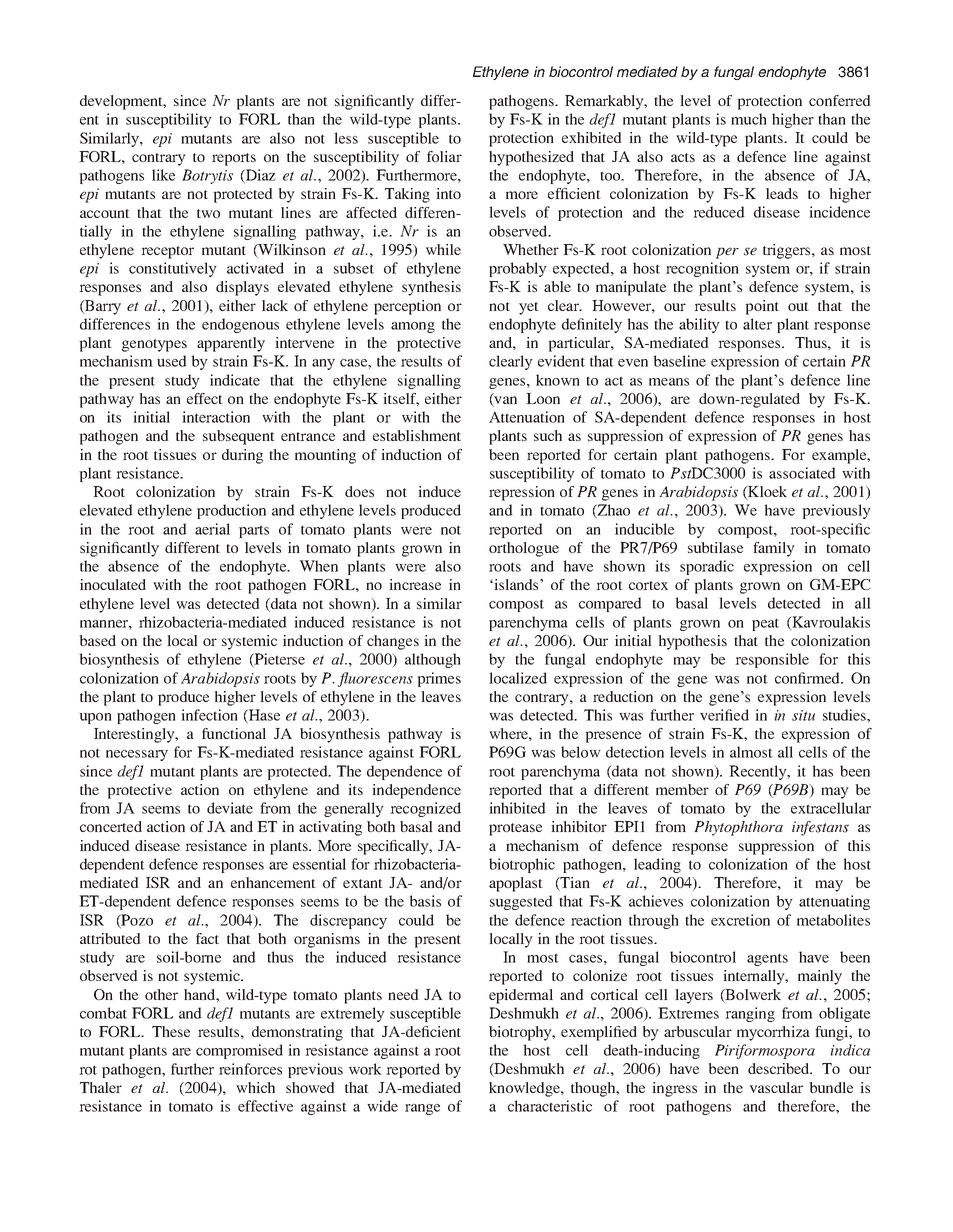 Image resolution: width=953 pixels, height=1232 pixels. I want to click on necessary, so click(137, 755).
